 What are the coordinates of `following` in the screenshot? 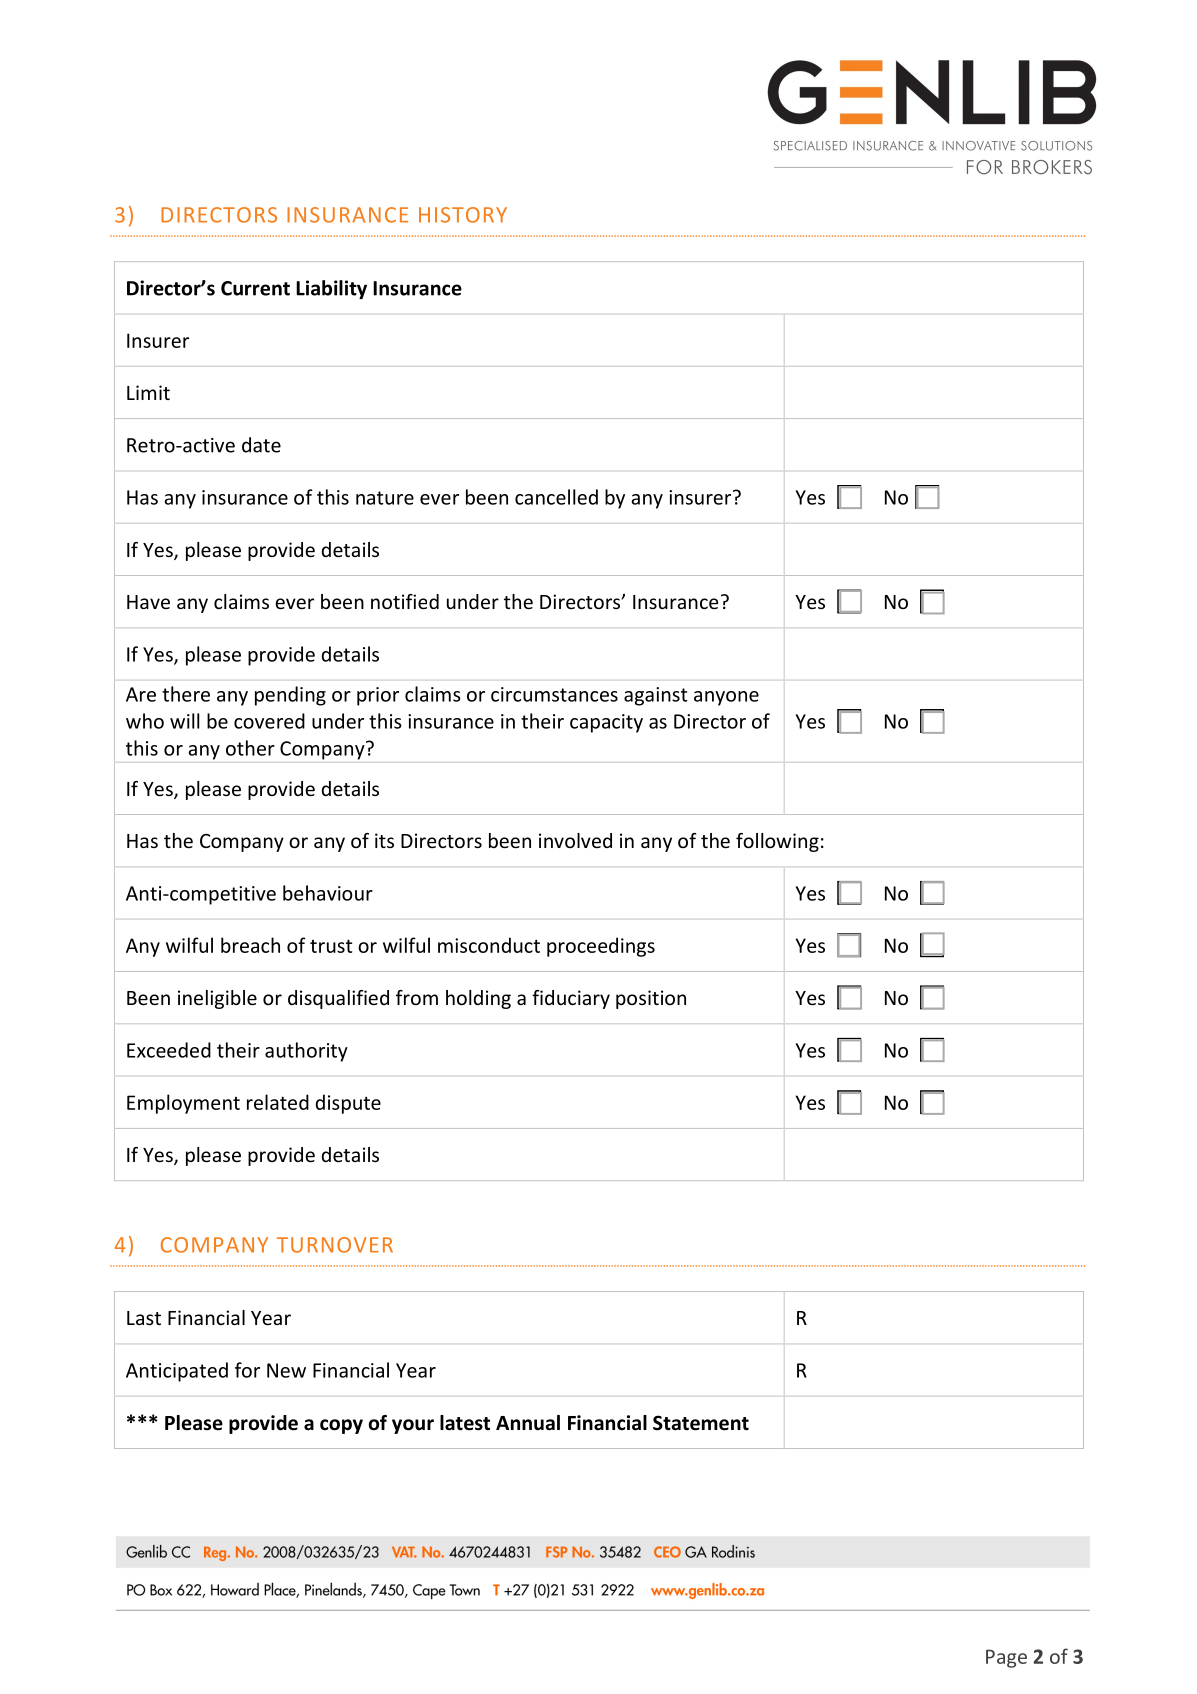 It's located at (777, 842).
